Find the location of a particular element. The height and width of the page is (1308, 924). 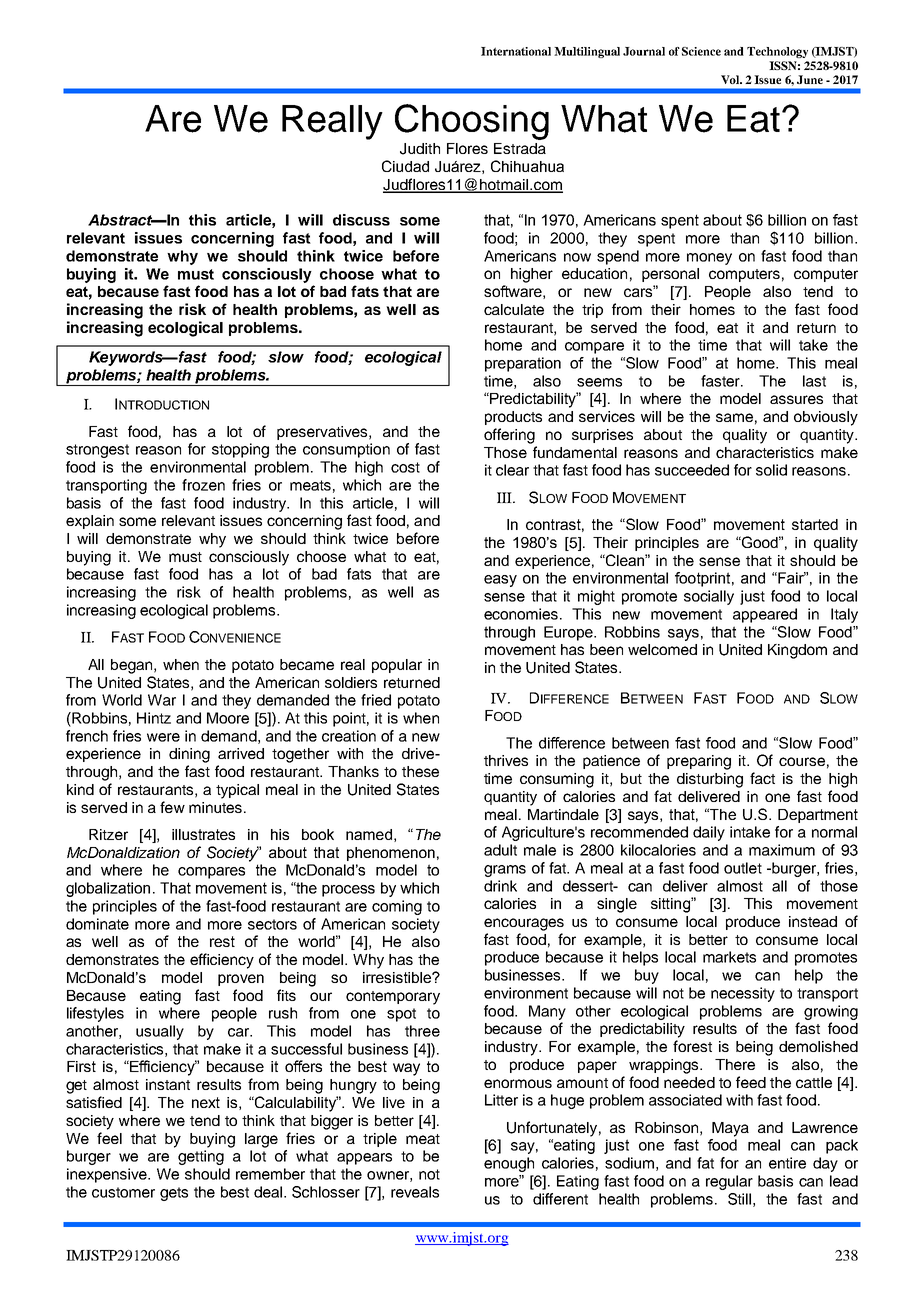

economies is located at coordinates (521, 614).
